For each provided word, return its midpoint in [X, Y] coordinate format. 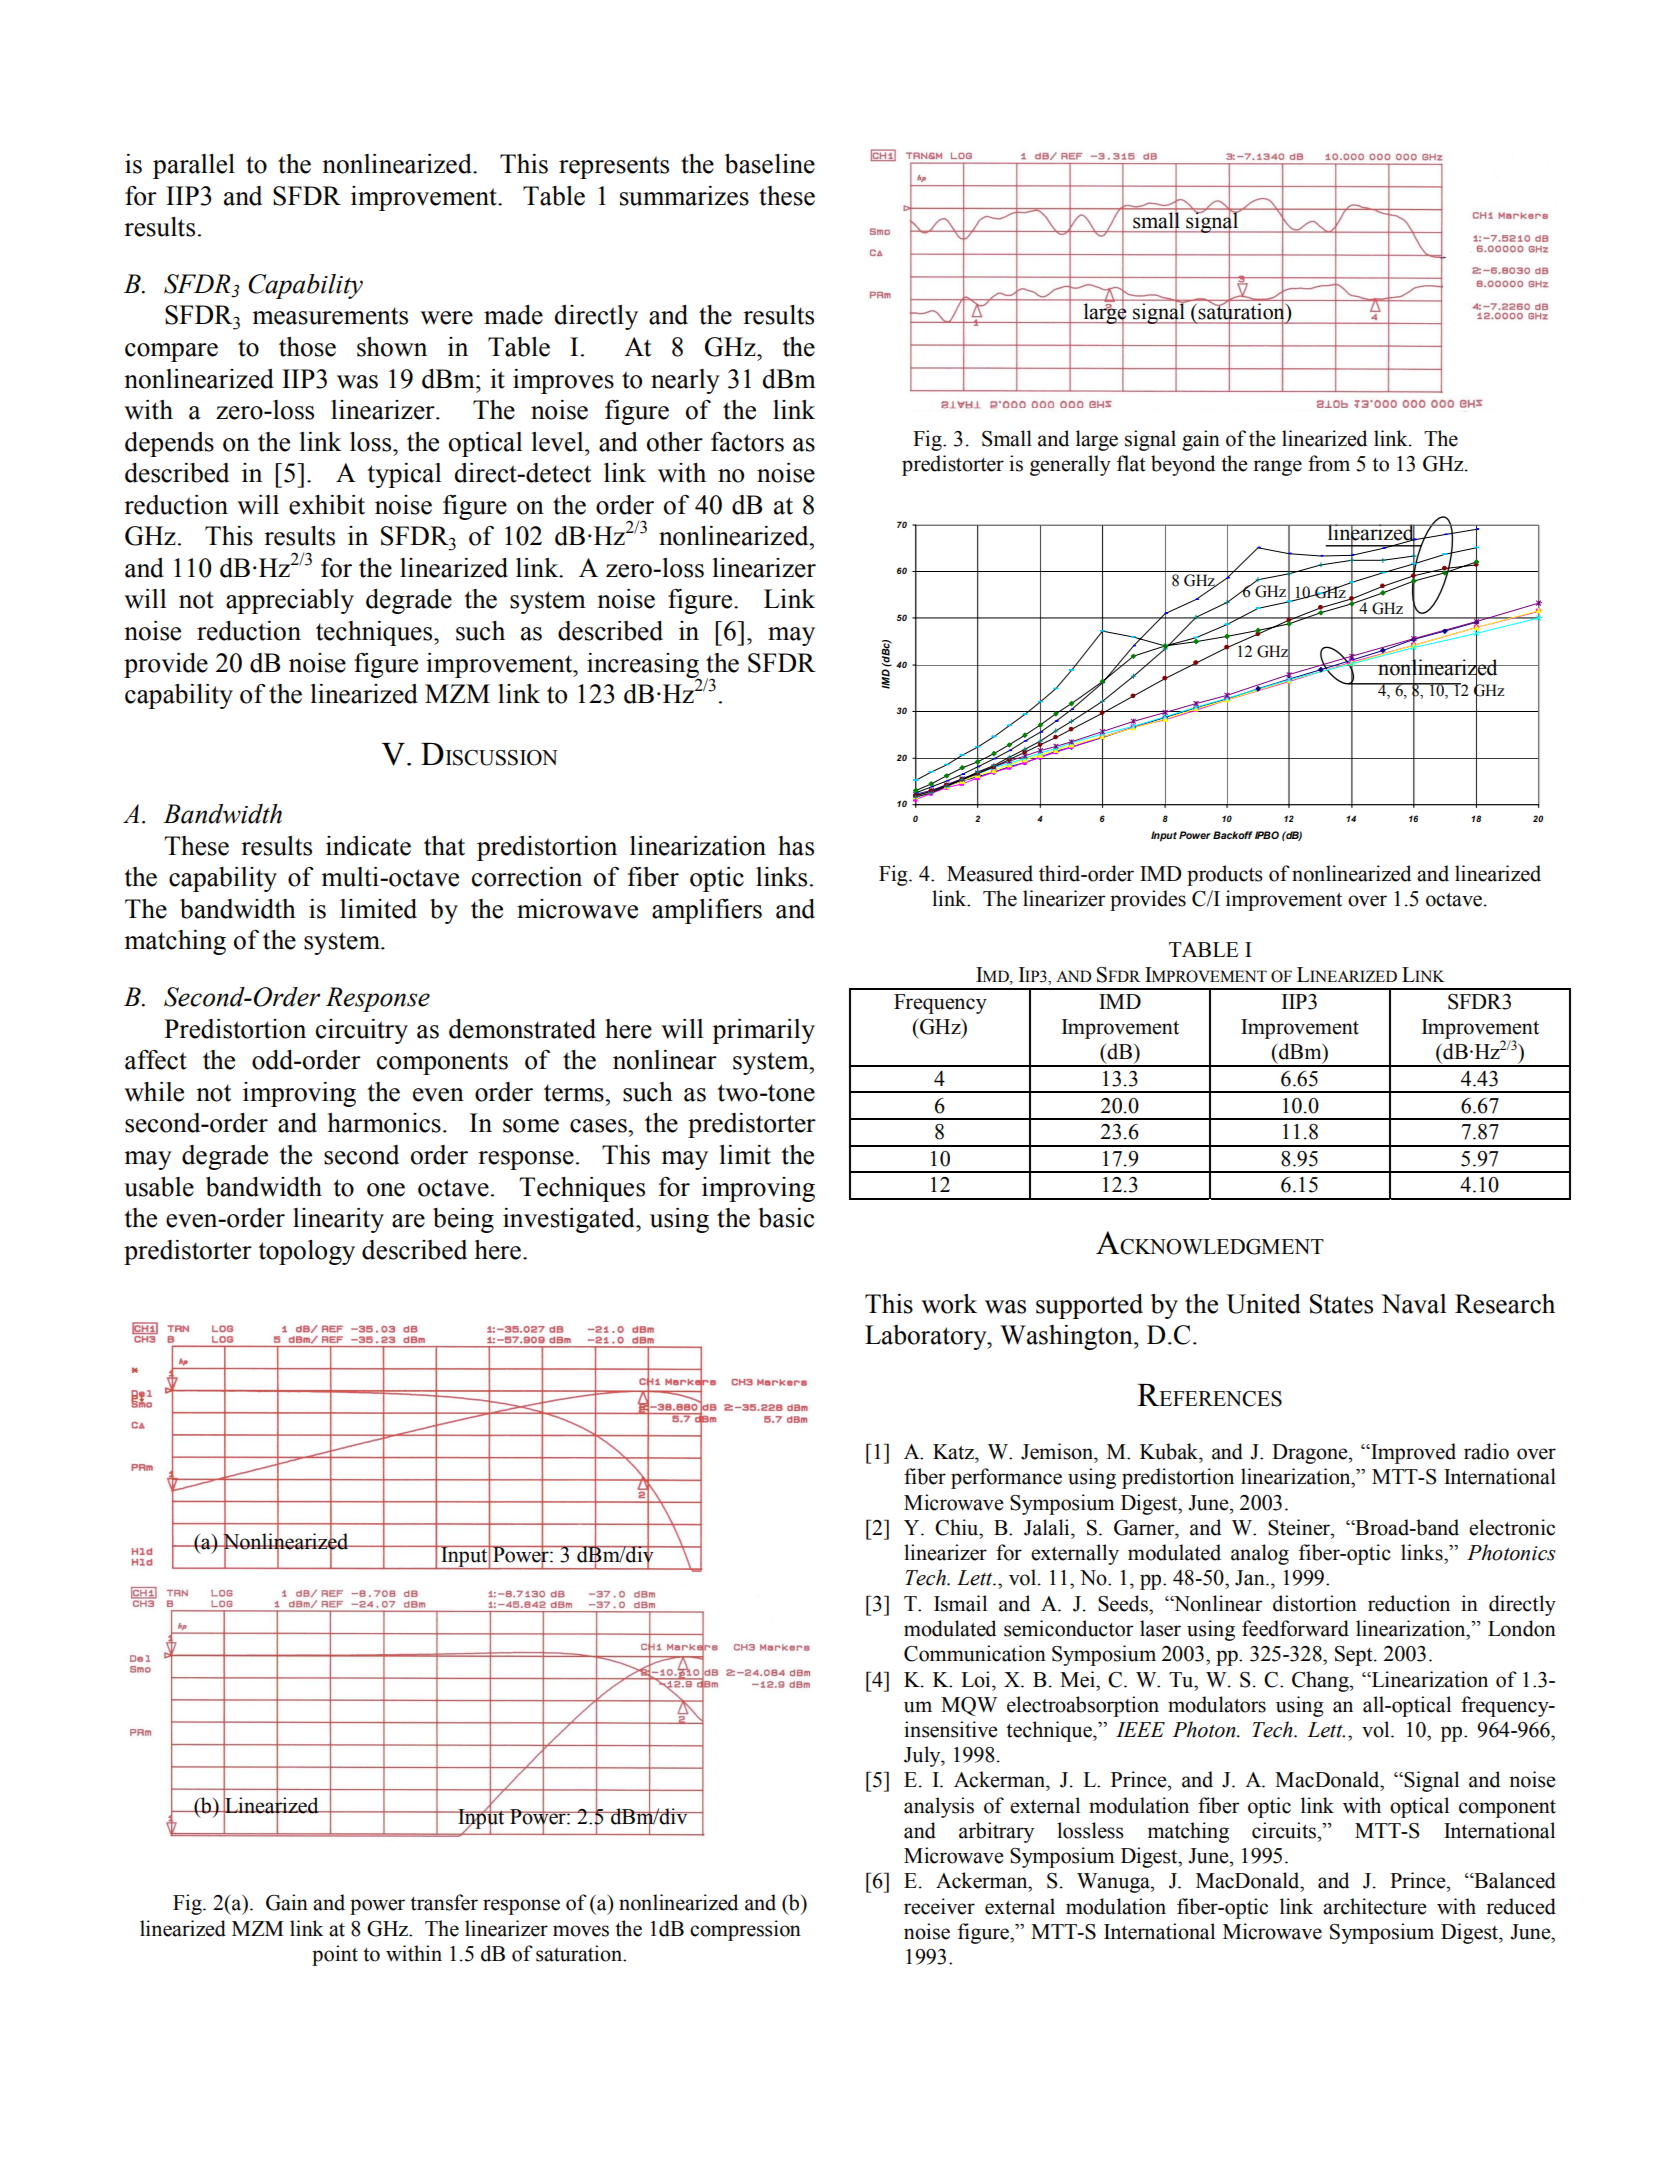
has [796, 846]
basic [786, 1218]
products [1225, 875]
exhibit [327, 505]
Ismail [960, 1603]
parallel [194, 166]
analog [1260, 1554]
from [1329, 463]
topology [306, 1252]
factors [747, 441]
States [1341, 1304]
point [335, 1955]
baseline [770, 164]
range [1277, 468]
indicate [368, 846]
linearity [338, 1220]
